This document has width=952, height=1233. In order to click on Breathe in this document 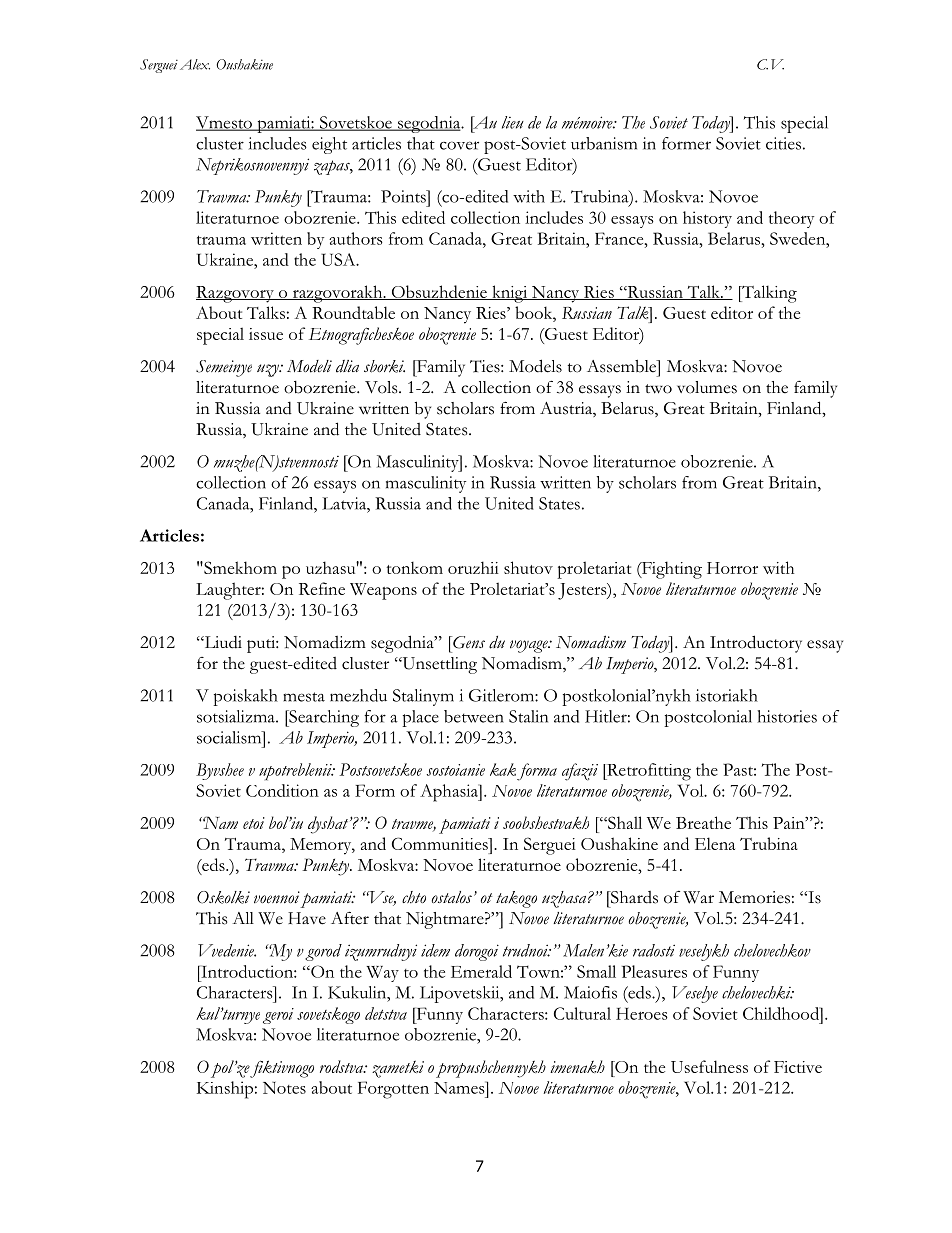, I will do `click(703, 822)`.
